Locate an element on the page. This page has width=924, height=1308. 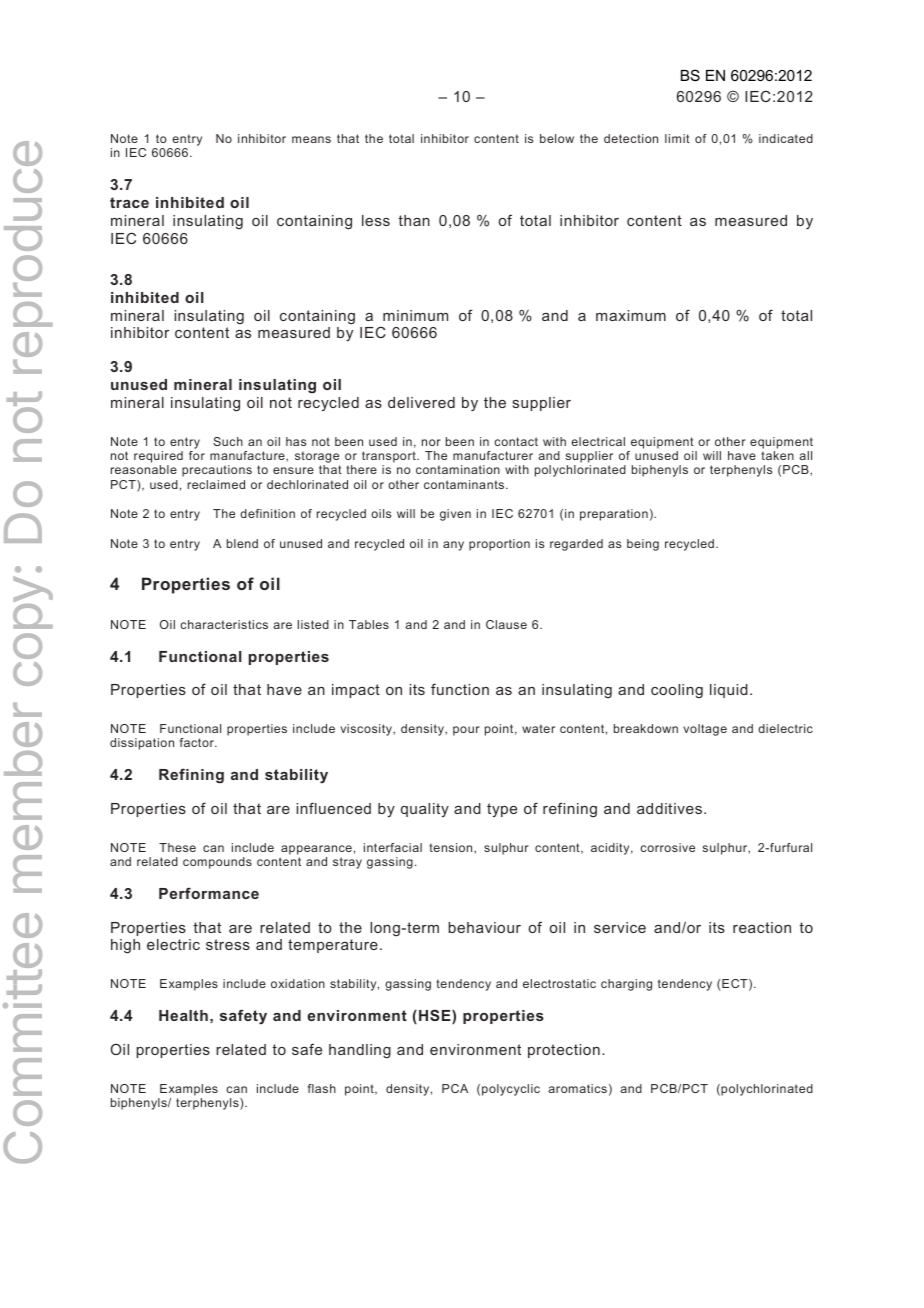
characteristics is located at coordinates (224, 624).
